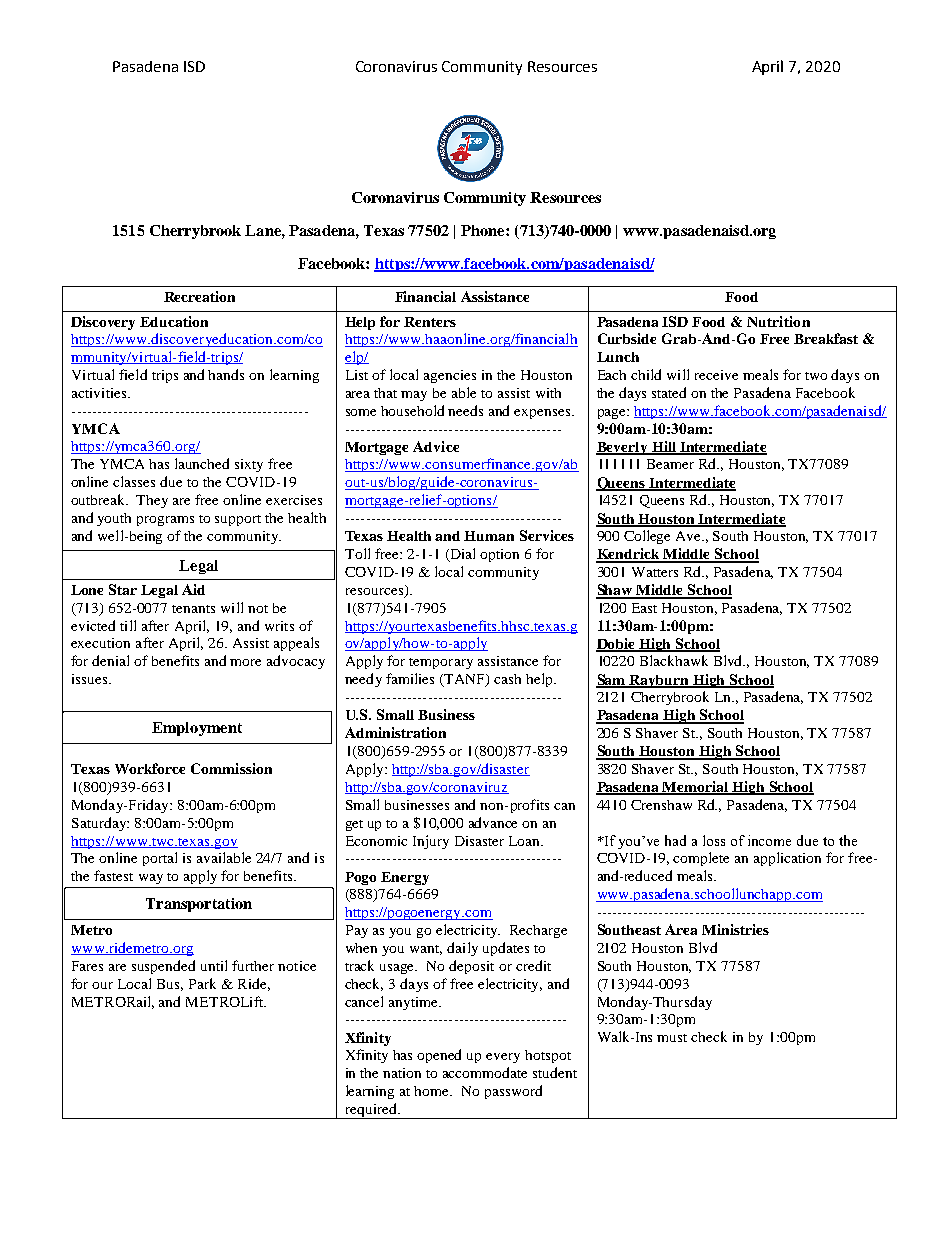 The height and width of the page is (1233, 952). Describe the element at coordinates (202, 983) in the page. I see `Park` at that location.
